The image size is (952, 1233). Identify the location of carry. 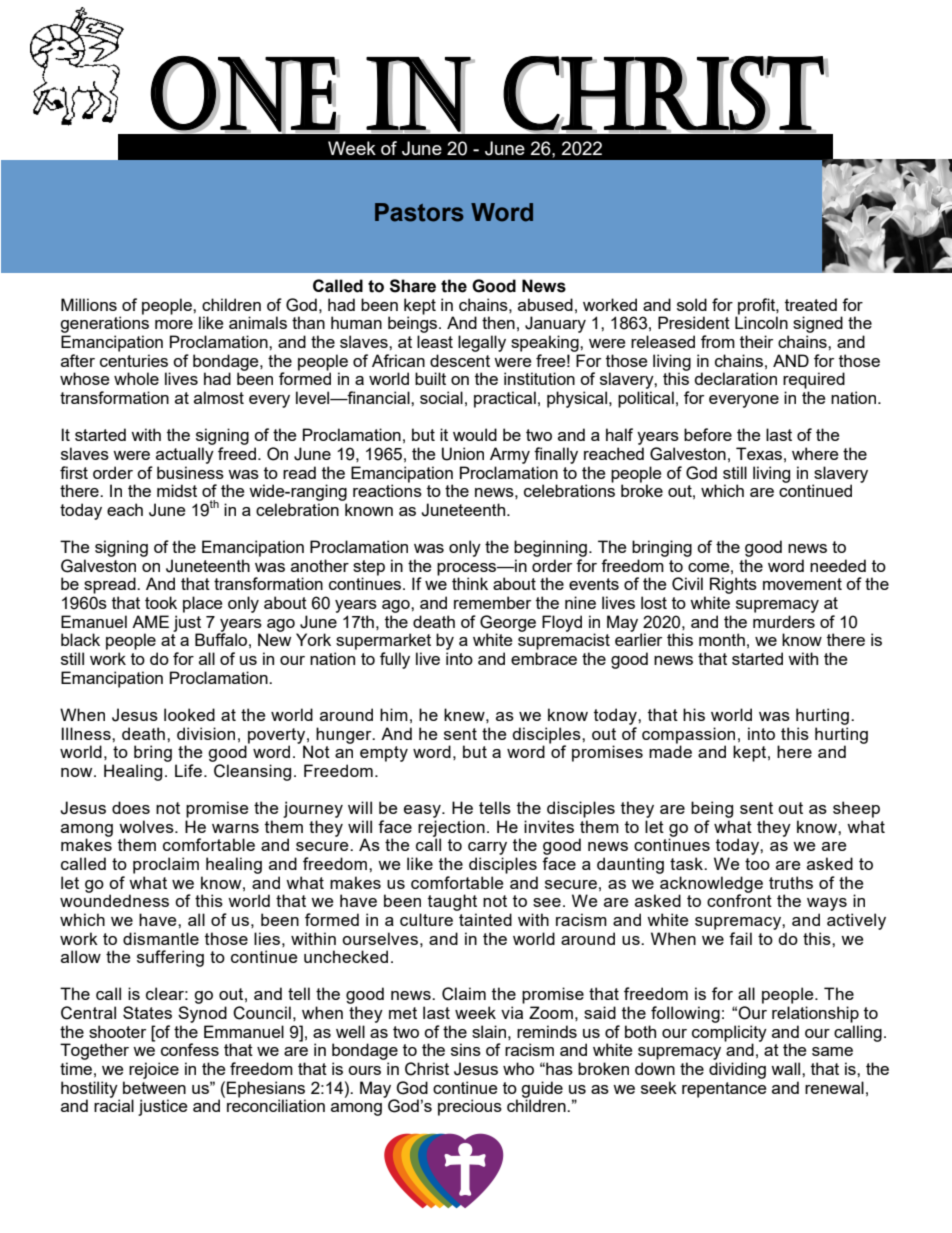
(487, 848).
